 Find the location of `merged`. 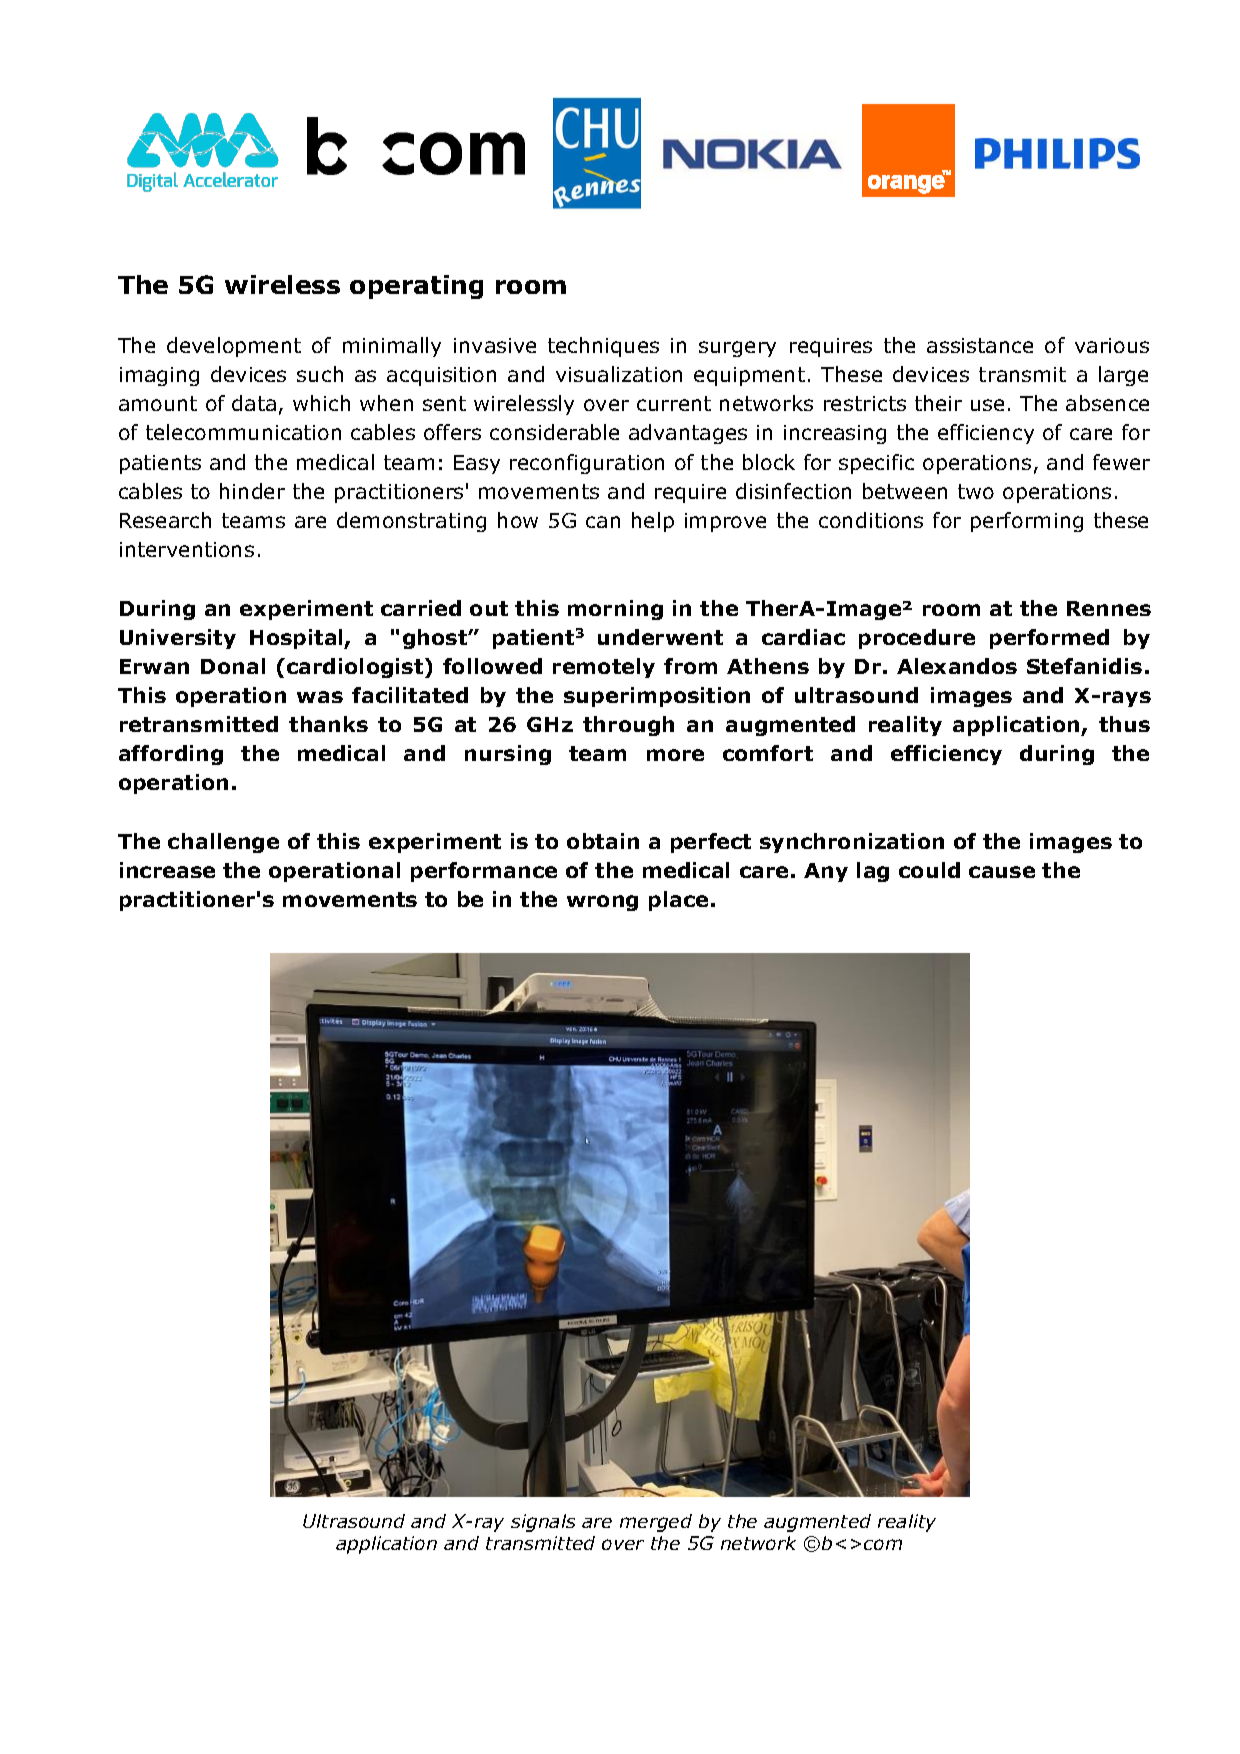

merged is located at coordinates (656, 1523).
